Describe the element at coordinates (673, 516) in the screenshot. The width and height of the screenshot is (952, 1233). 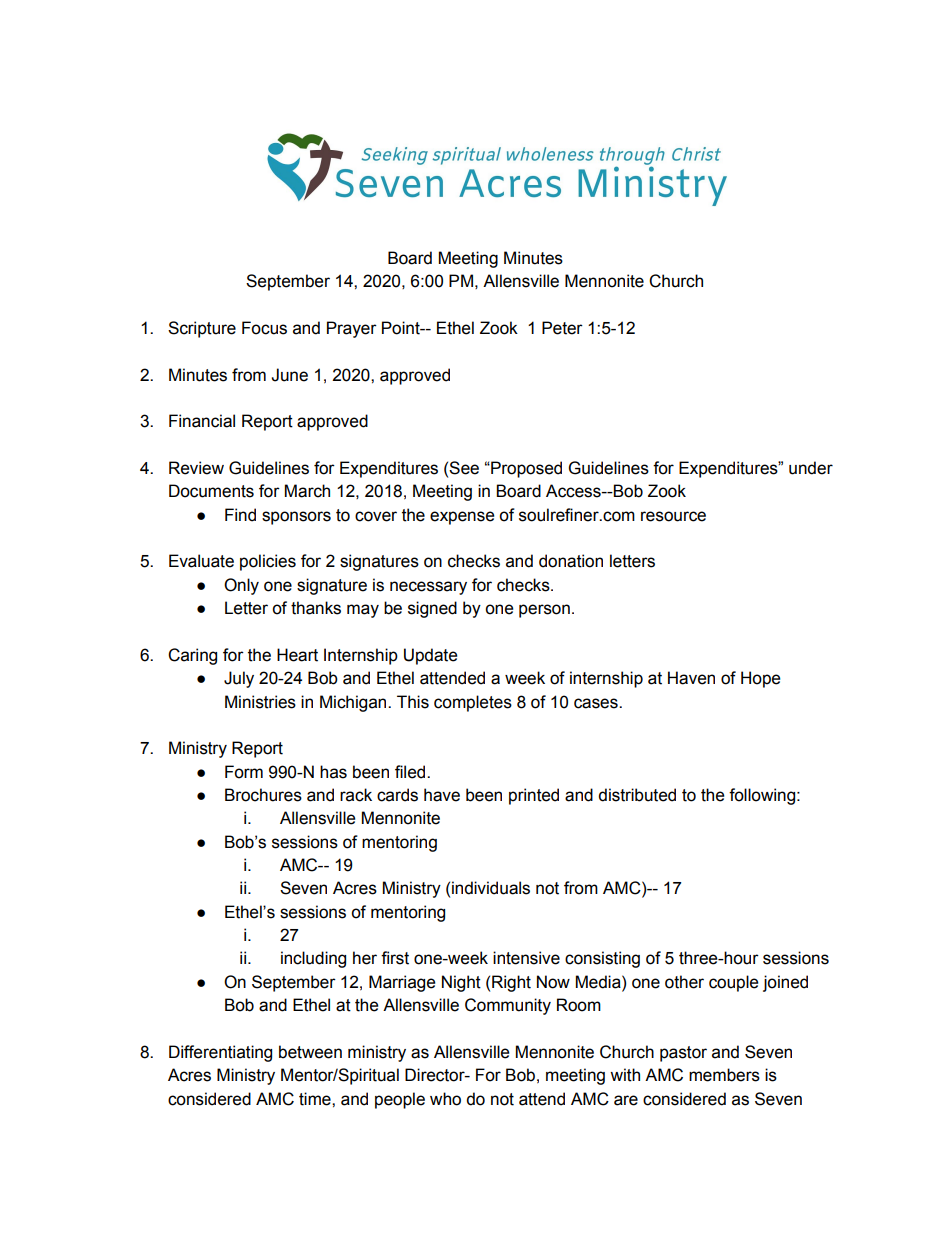
I see `resource` at that location.
